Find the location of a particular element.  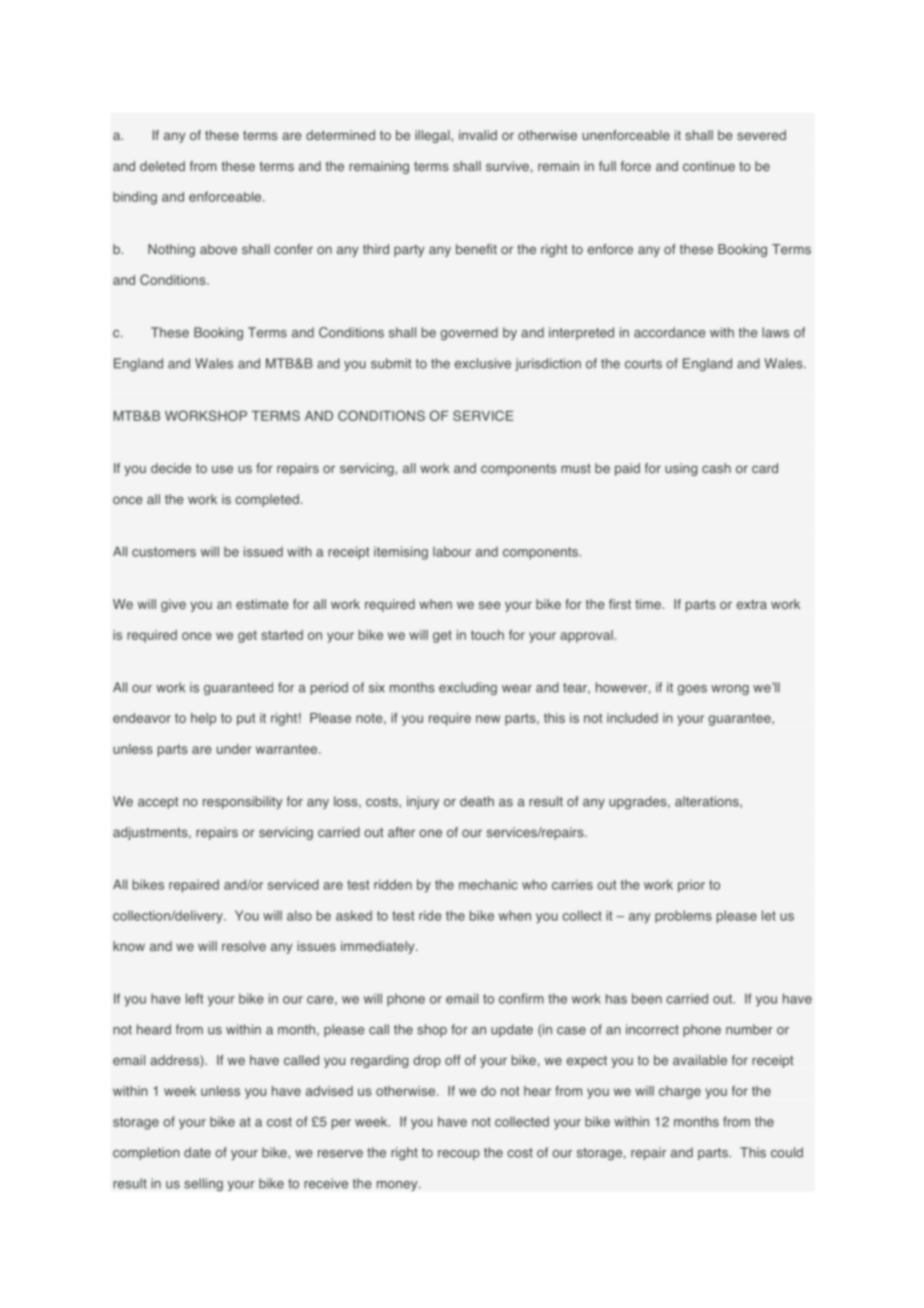

labour is located at coordinates (452, 551).
